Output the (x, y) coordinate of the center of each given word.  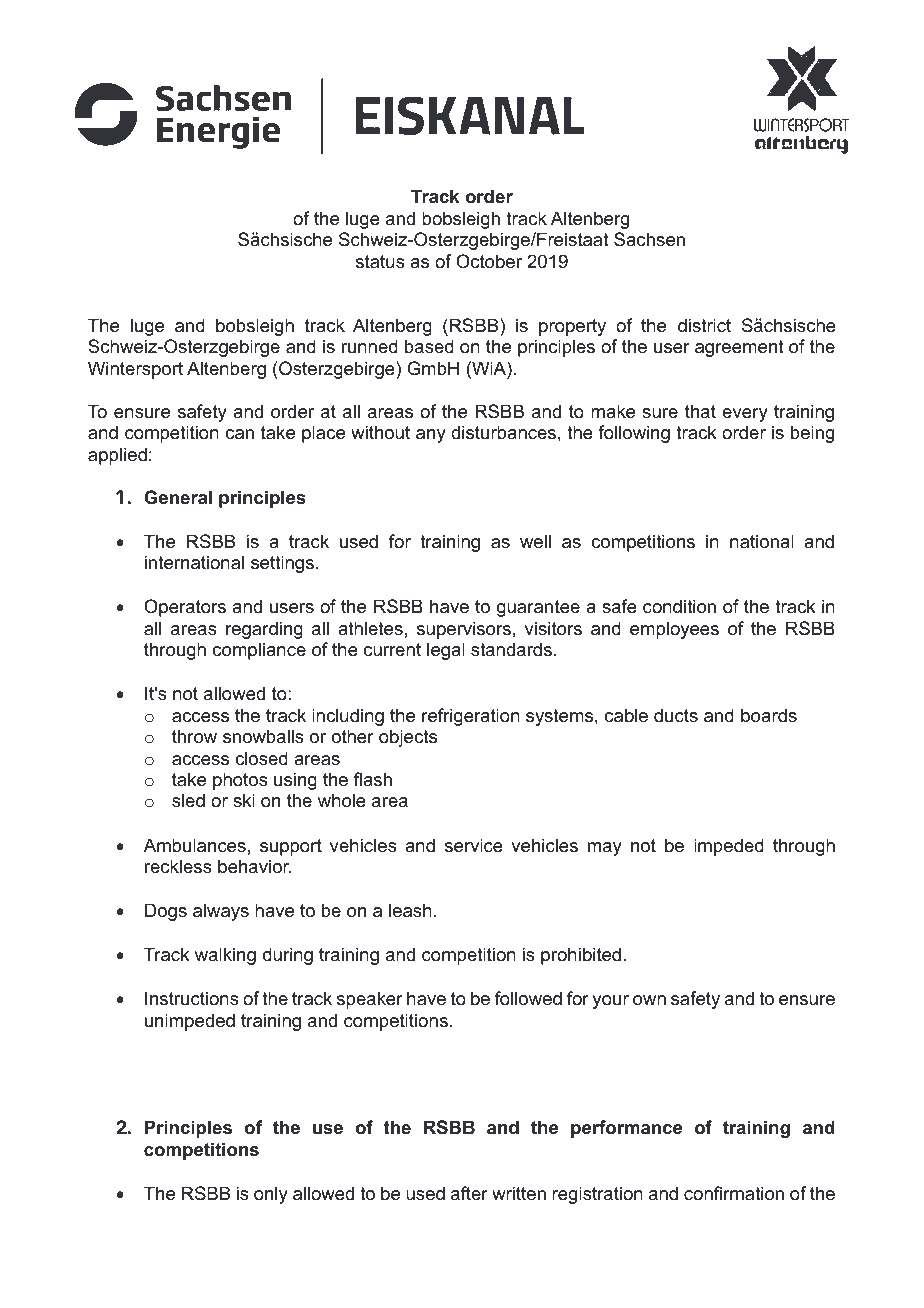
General (178, 497)
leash (410, 910)
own (649, 1000)
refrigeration (471, 717)
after (469, 1193)
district (704, 325)
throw (194, 736)
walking (225, 956)
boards (769, 715)
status (380, 262)
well (535, 541)
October (489, 261)
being (812, 434)
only (271, 1195)
